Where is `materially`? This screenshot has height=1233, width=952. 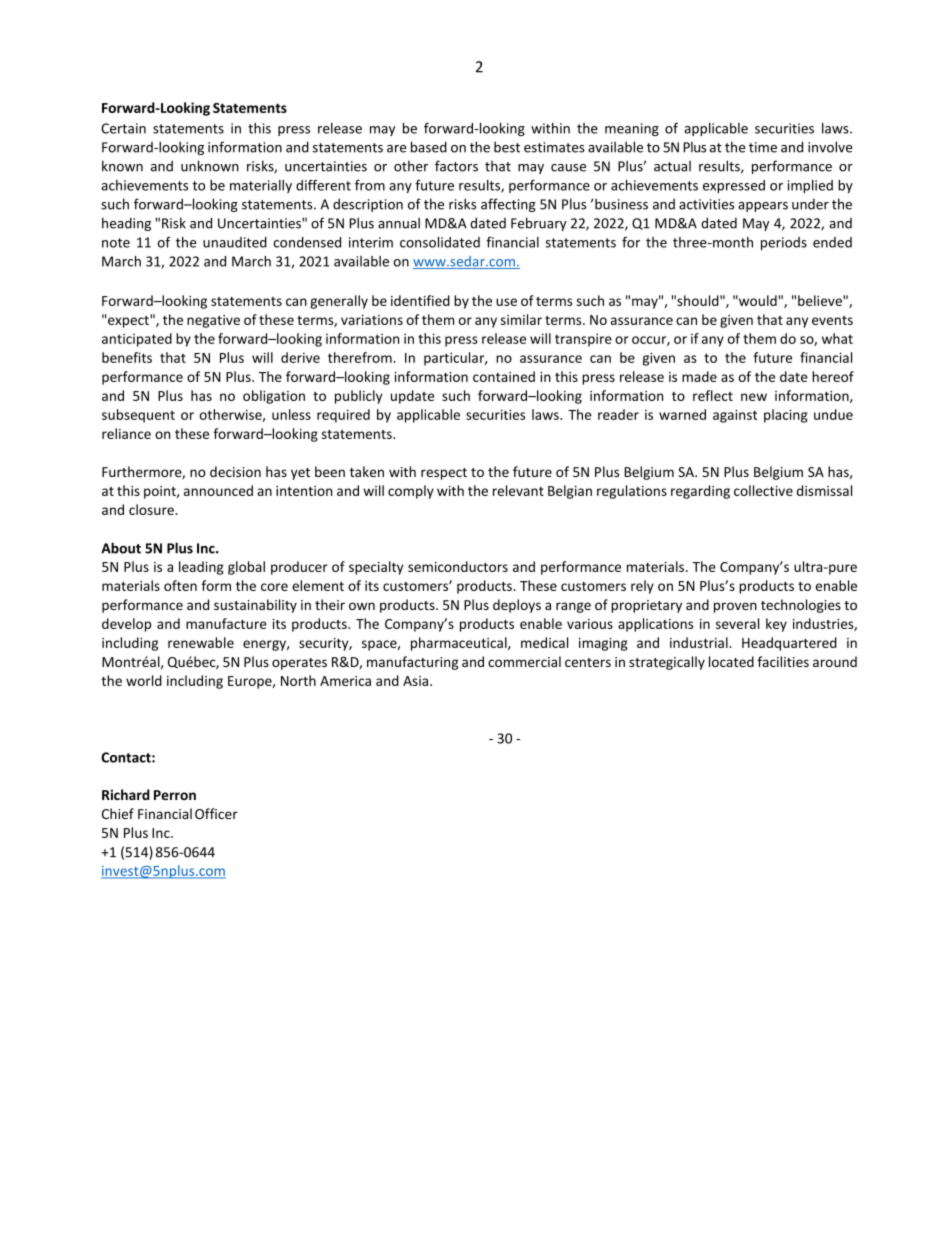
materially is located at coordinates (261, 186).
